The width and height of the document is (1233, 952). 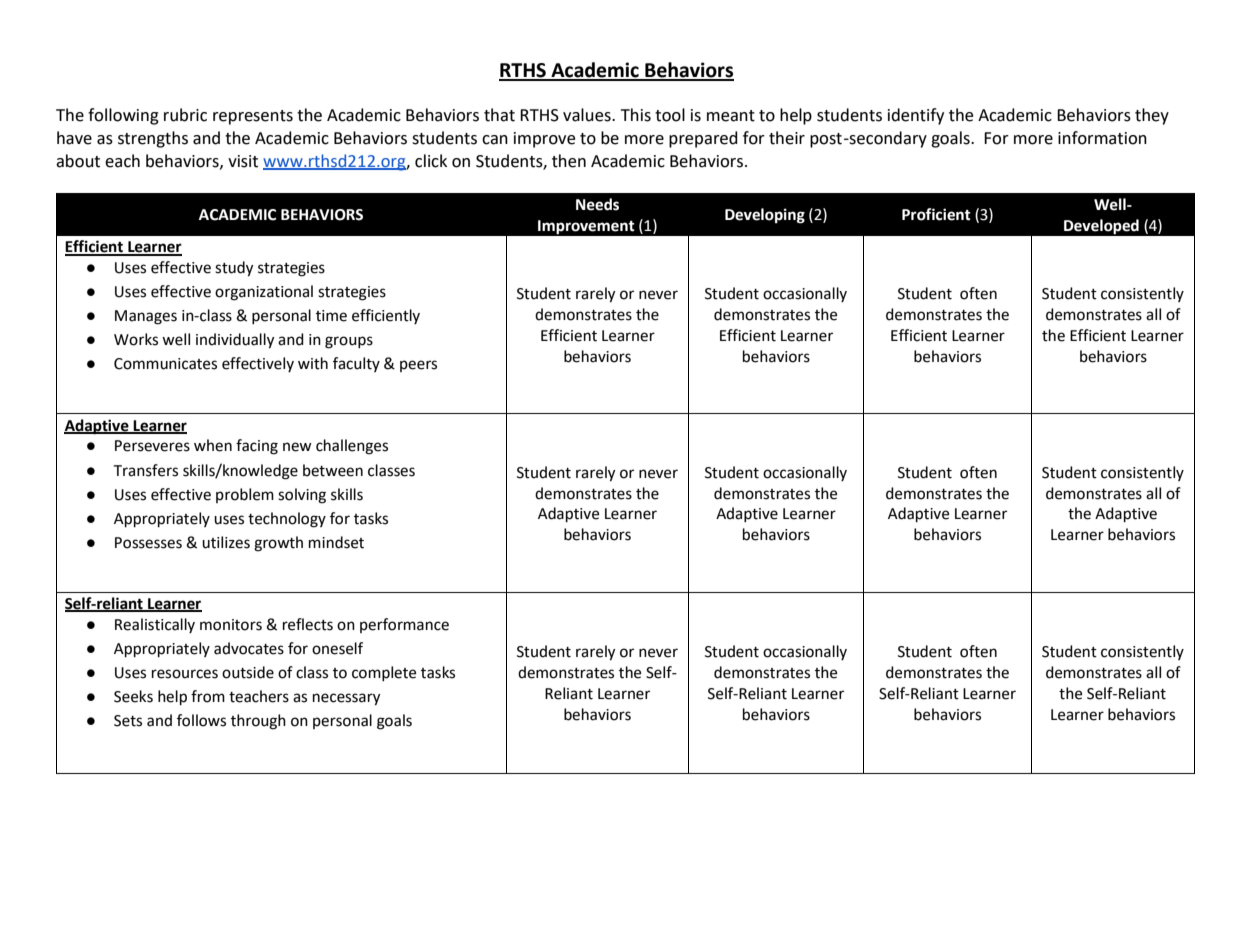 What do you see at coordinates (165, 364) in the document?
I see `Communicates` at bounding box center [165, 364].
